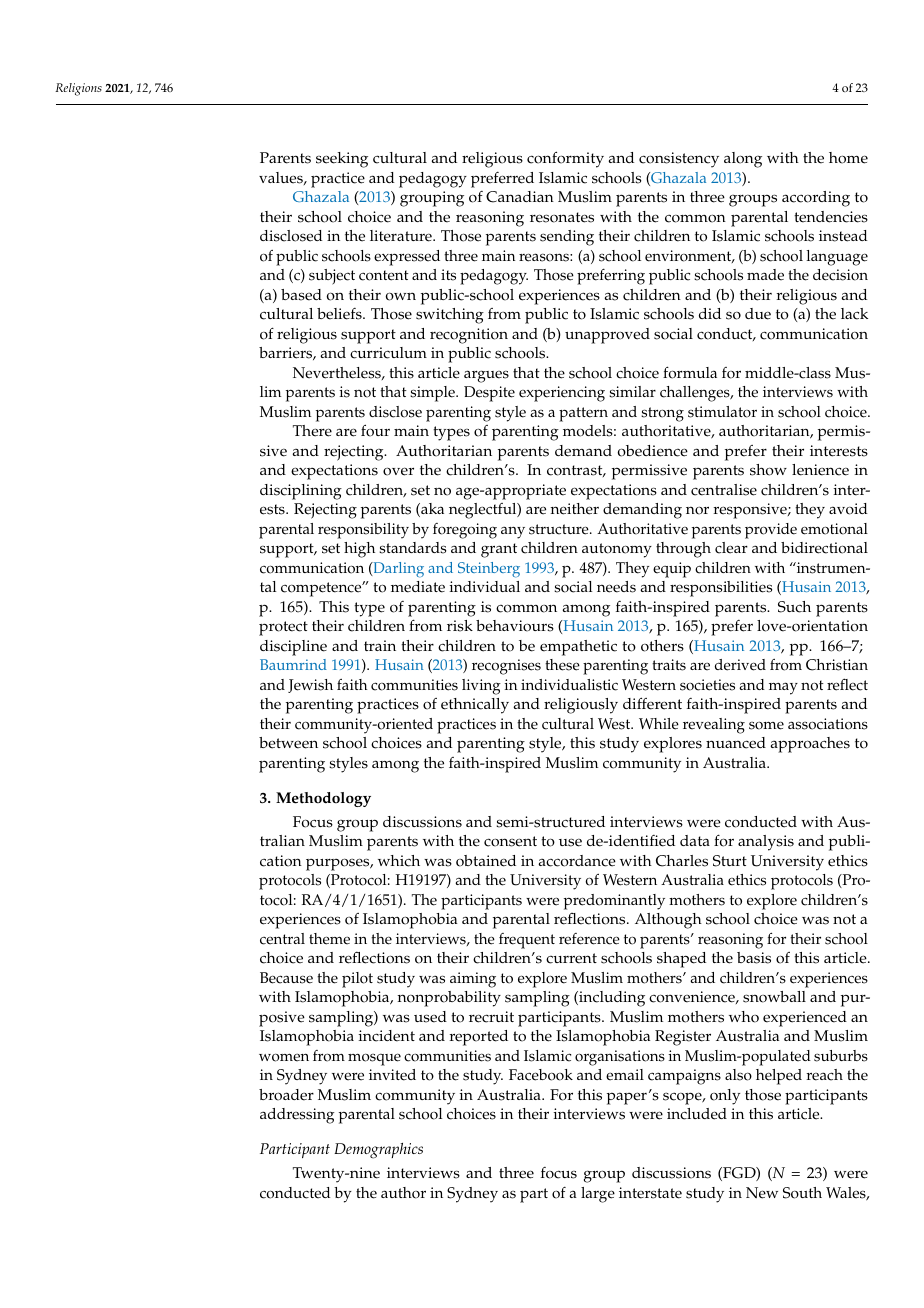 This screenshot has height=1308, width=924. What do you see at coordinates (766, 843) in the screenshot?
I see `analysis` at bounding box center [766, 843].
